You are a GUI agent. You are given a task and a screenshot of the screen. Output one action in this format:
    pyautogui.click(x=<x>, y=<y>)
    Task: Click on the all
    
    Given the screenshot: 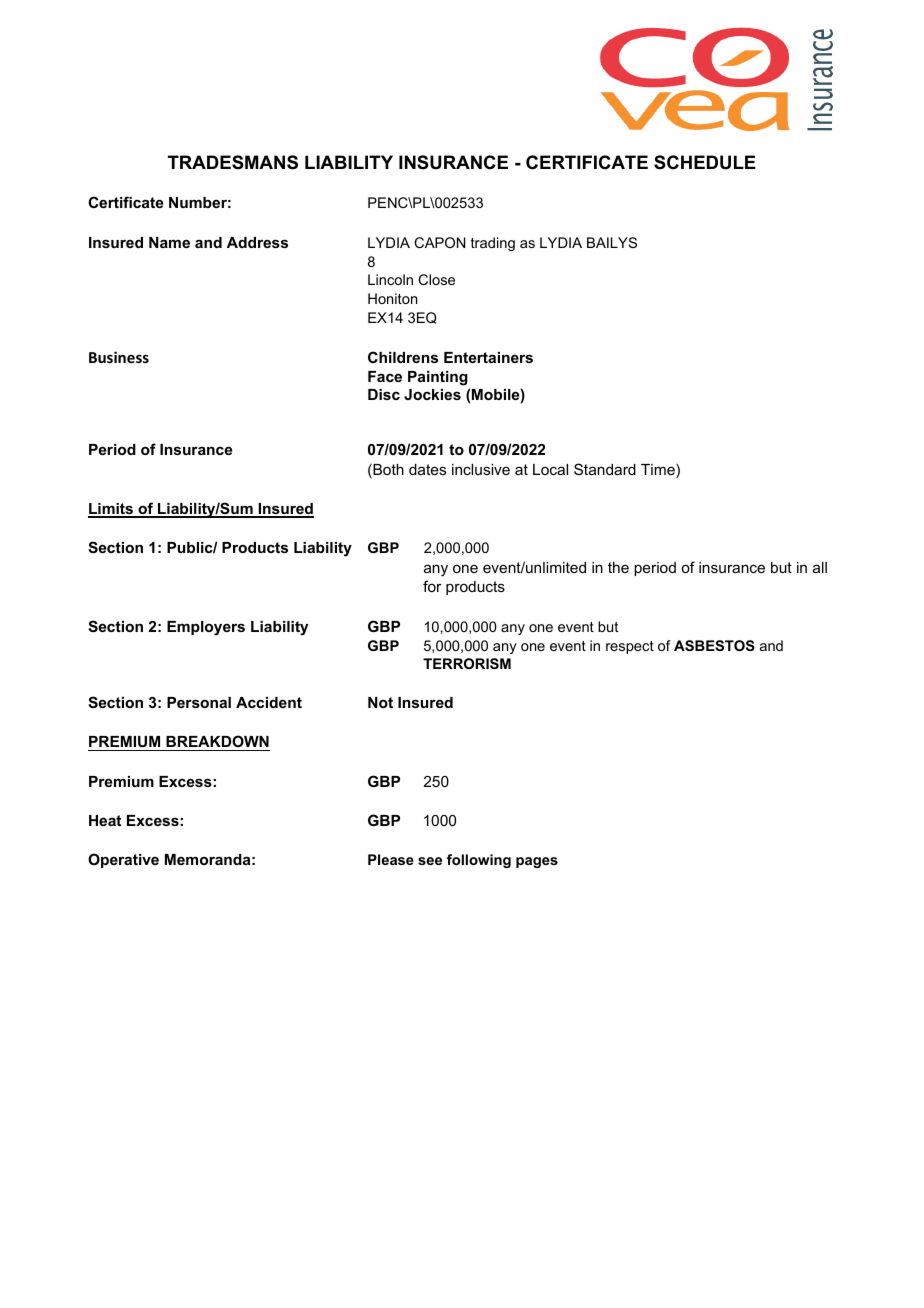 What is the action you would take?
    pyautogui.click(x=820, y=567)
